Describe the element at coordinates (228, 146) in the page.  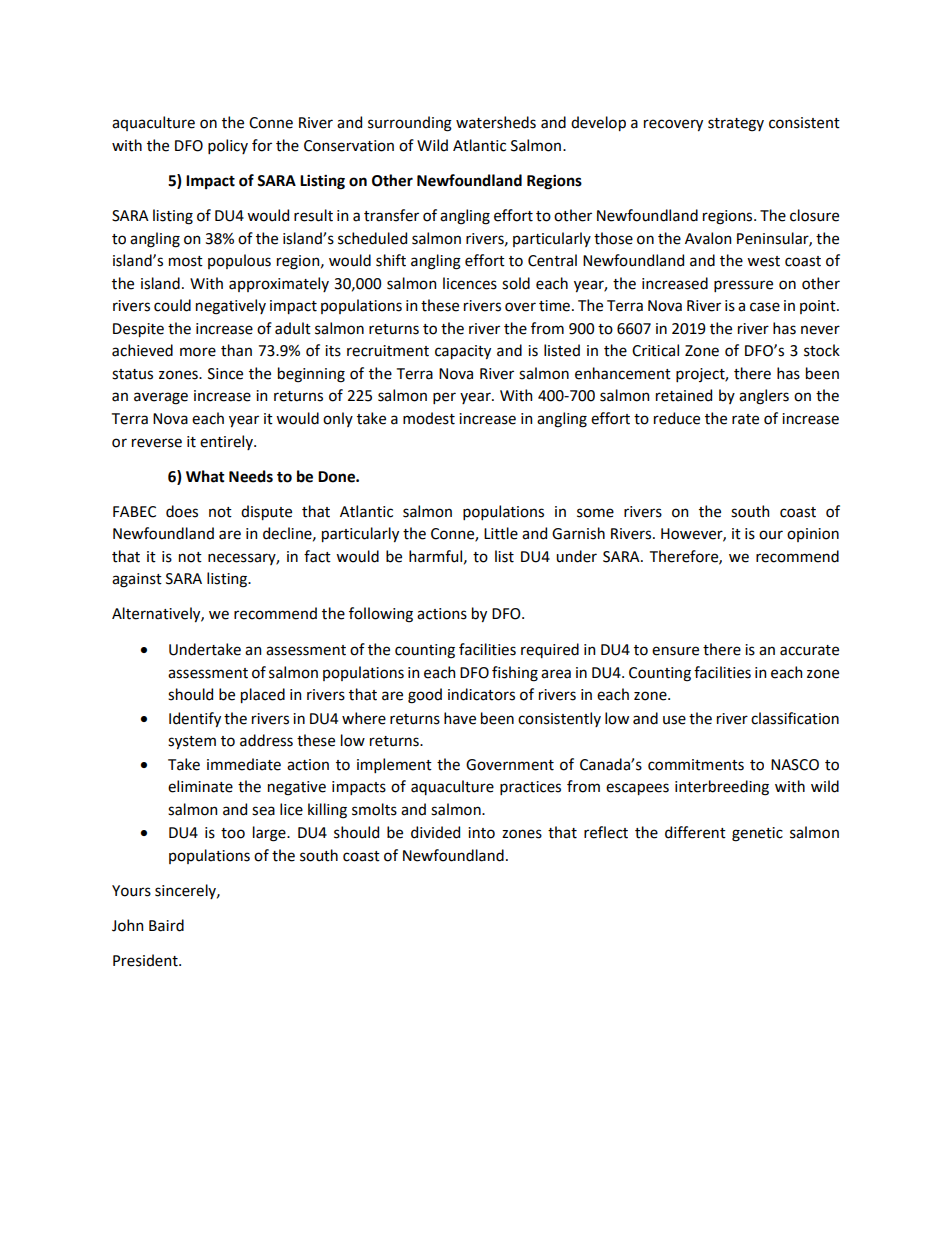
I see `policy` at that location.
